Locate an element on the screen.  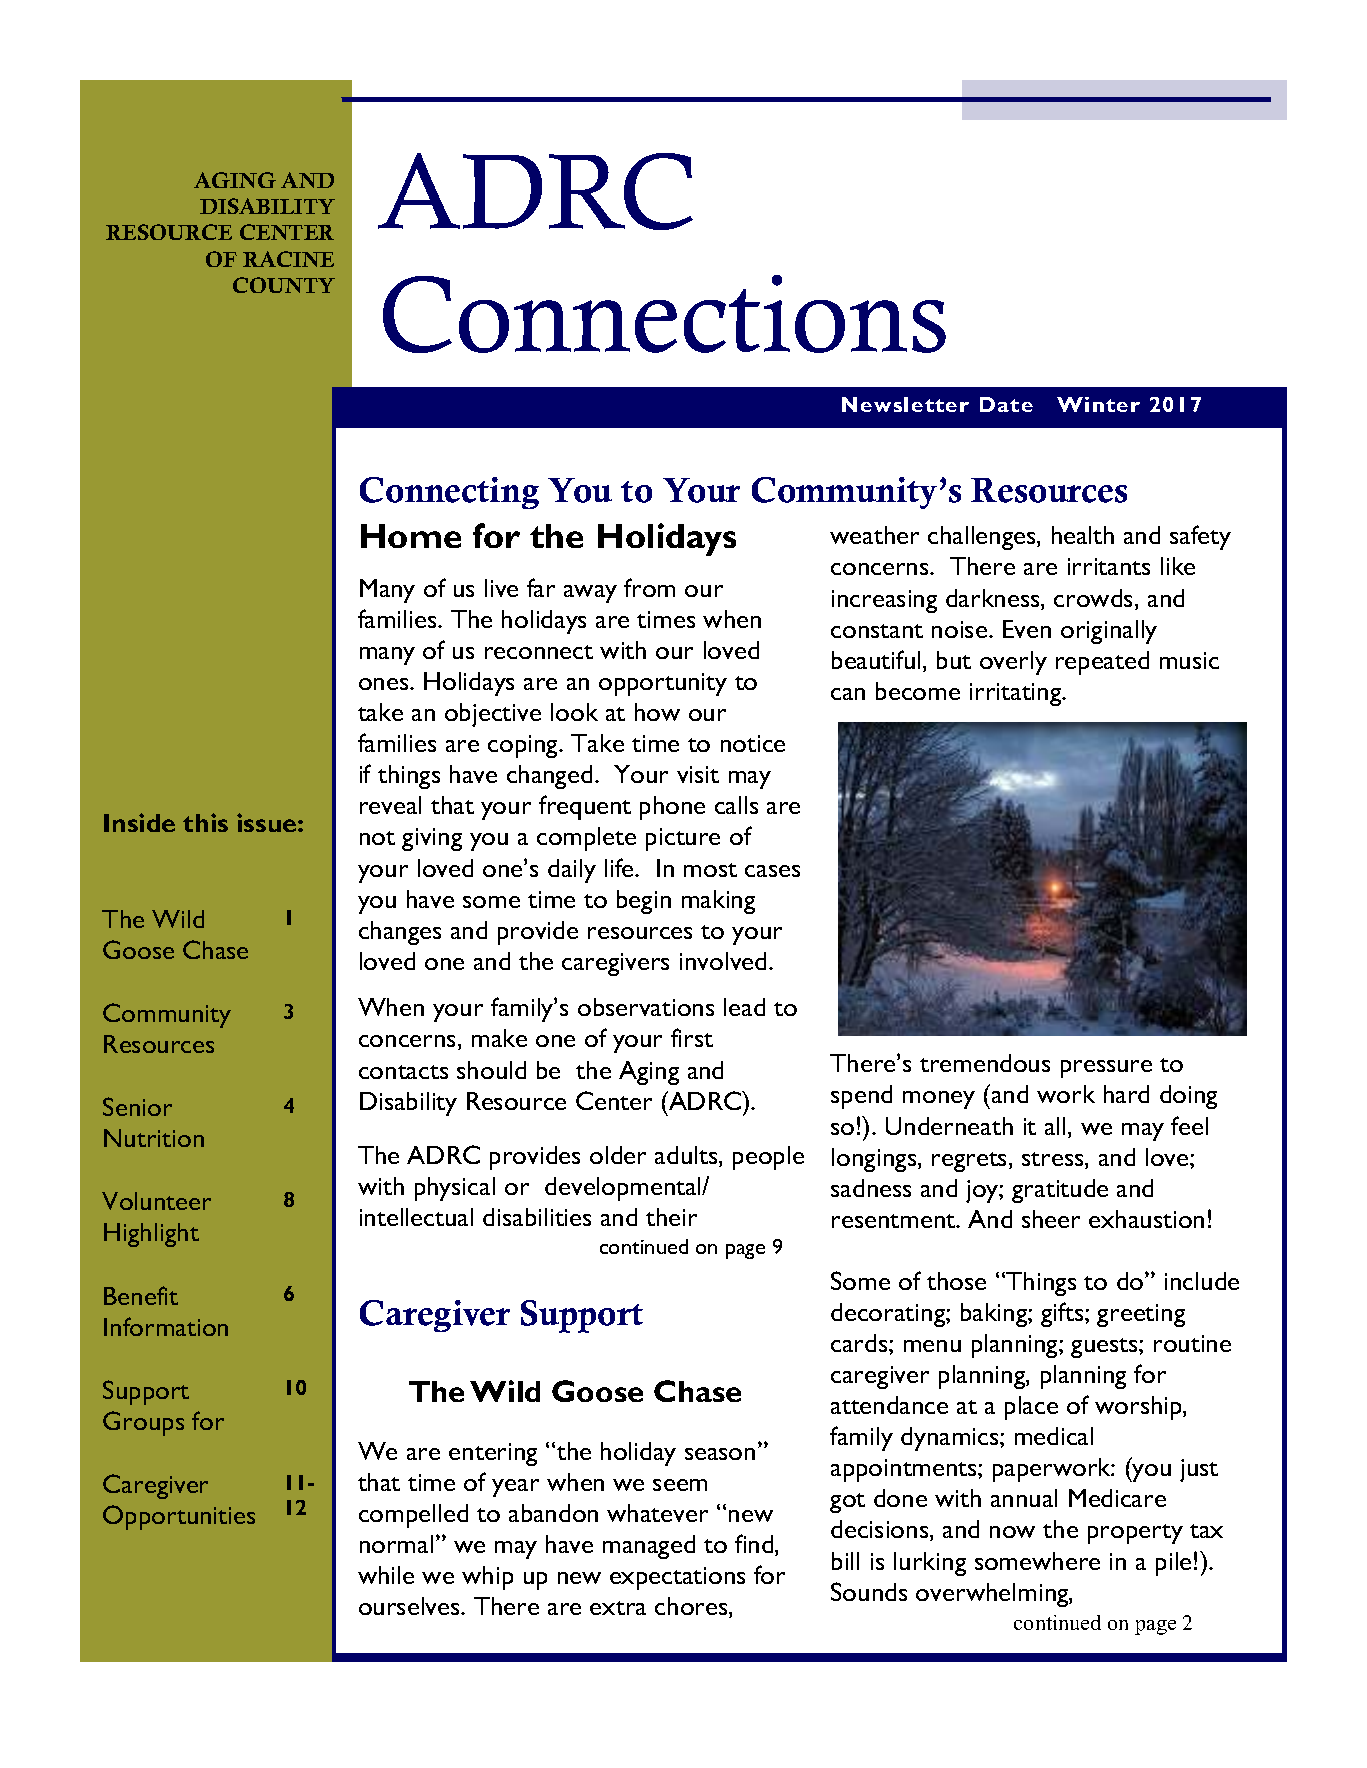
irritating is located at coordinates (1017, 694).
